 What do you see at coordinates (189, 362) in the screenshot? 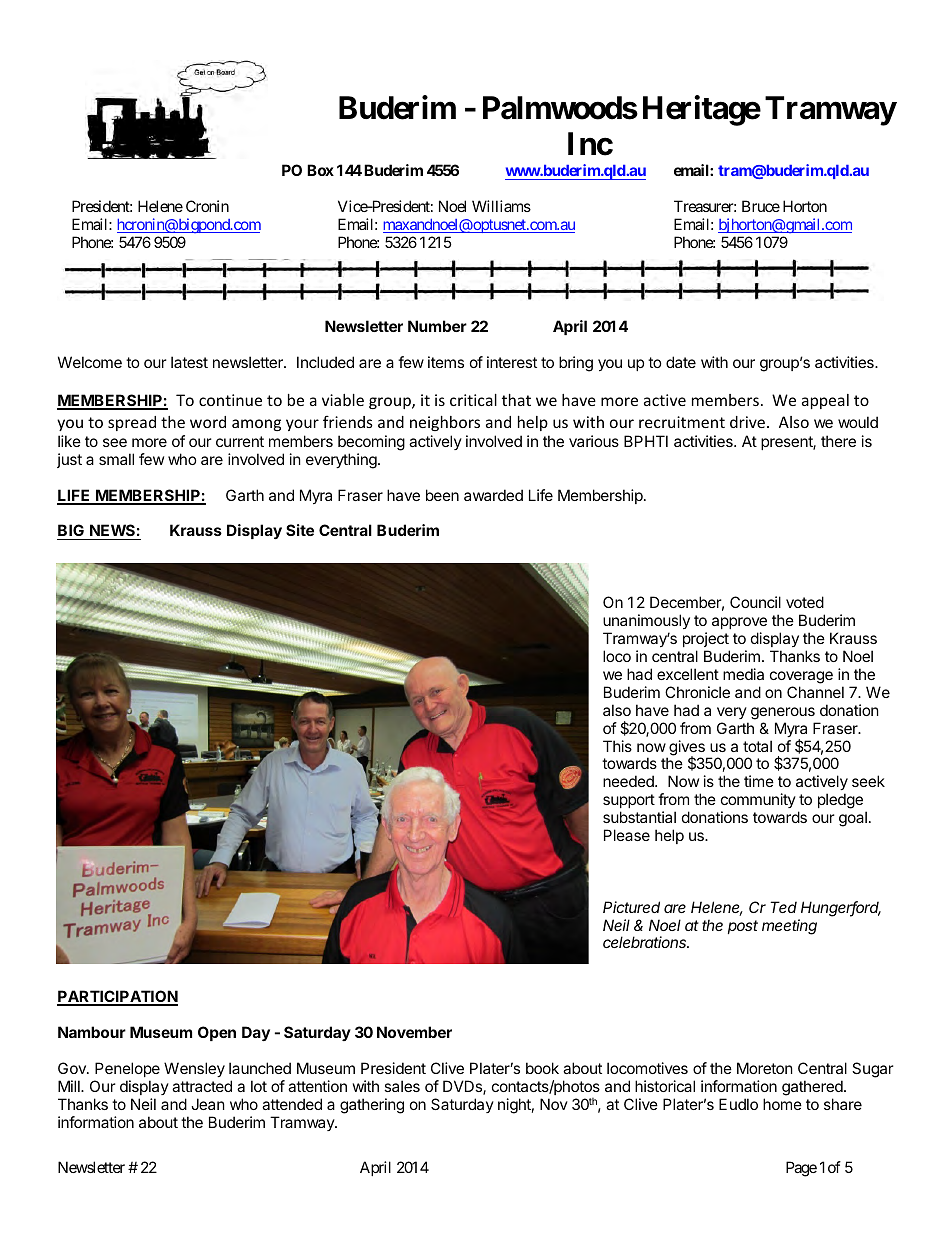
I see `latest` at bounding box center [189, 362].
